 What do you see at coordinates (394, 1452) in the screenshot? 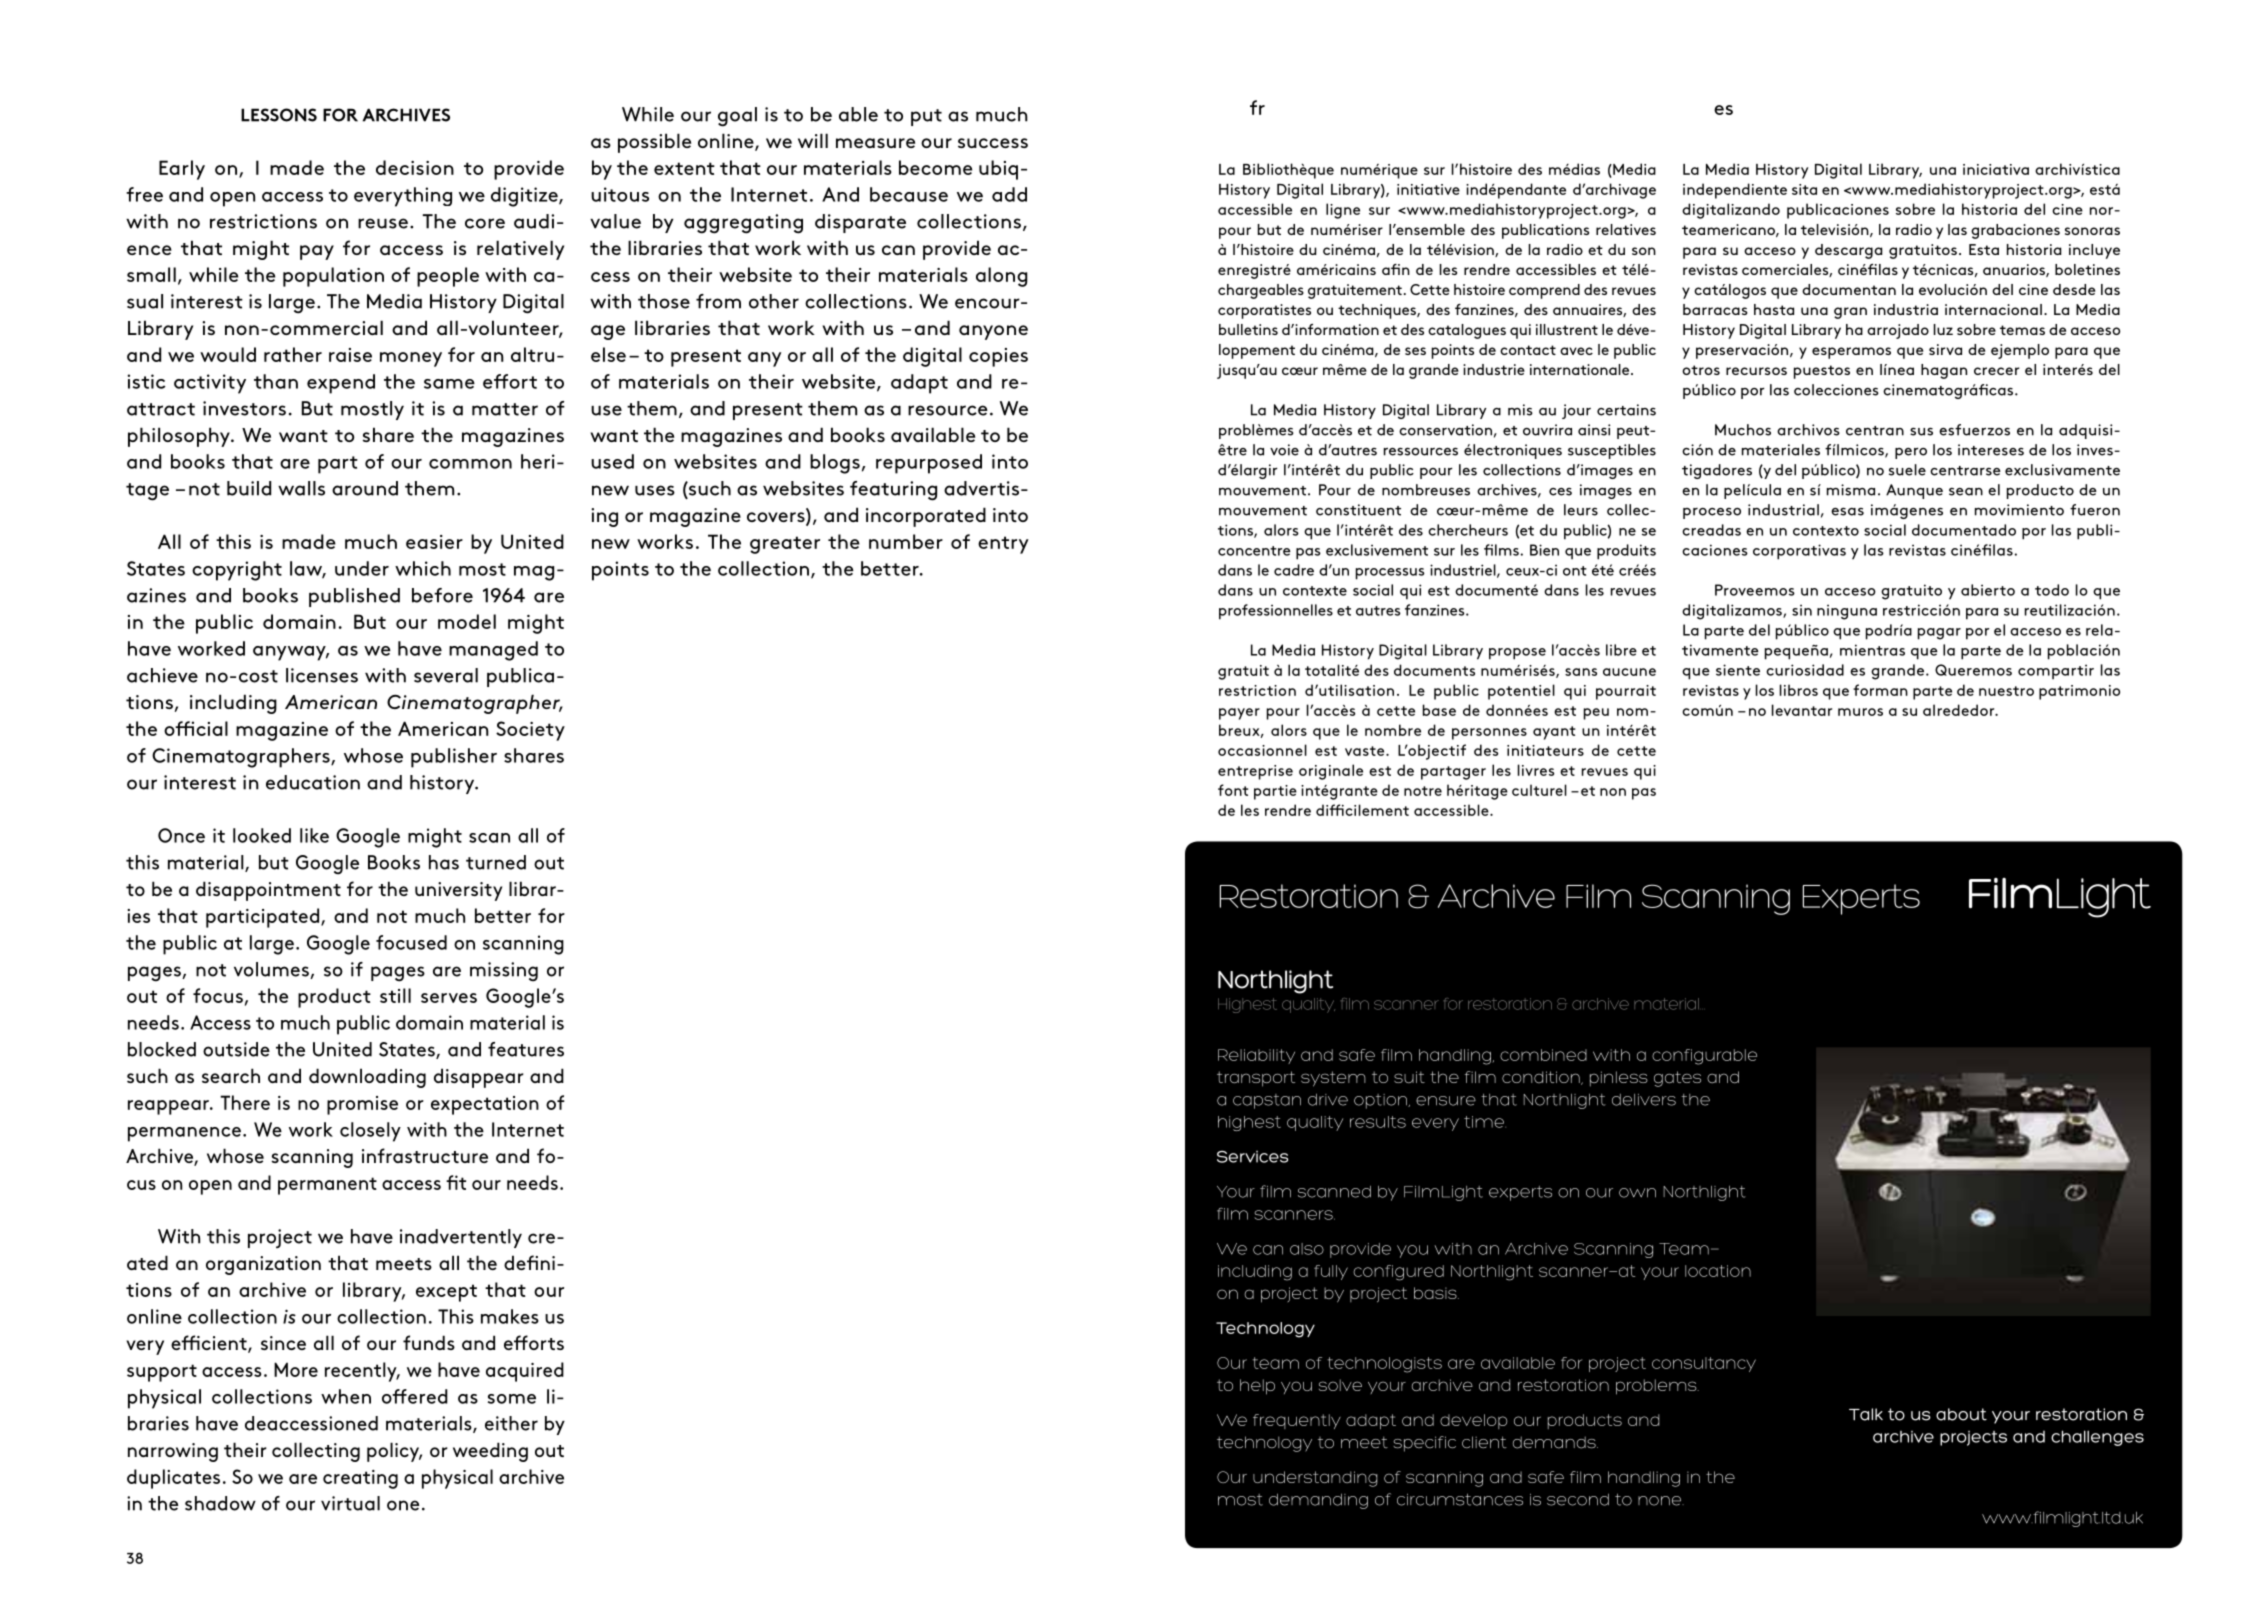
I see `policy` at bounding box center [394, 1452].
